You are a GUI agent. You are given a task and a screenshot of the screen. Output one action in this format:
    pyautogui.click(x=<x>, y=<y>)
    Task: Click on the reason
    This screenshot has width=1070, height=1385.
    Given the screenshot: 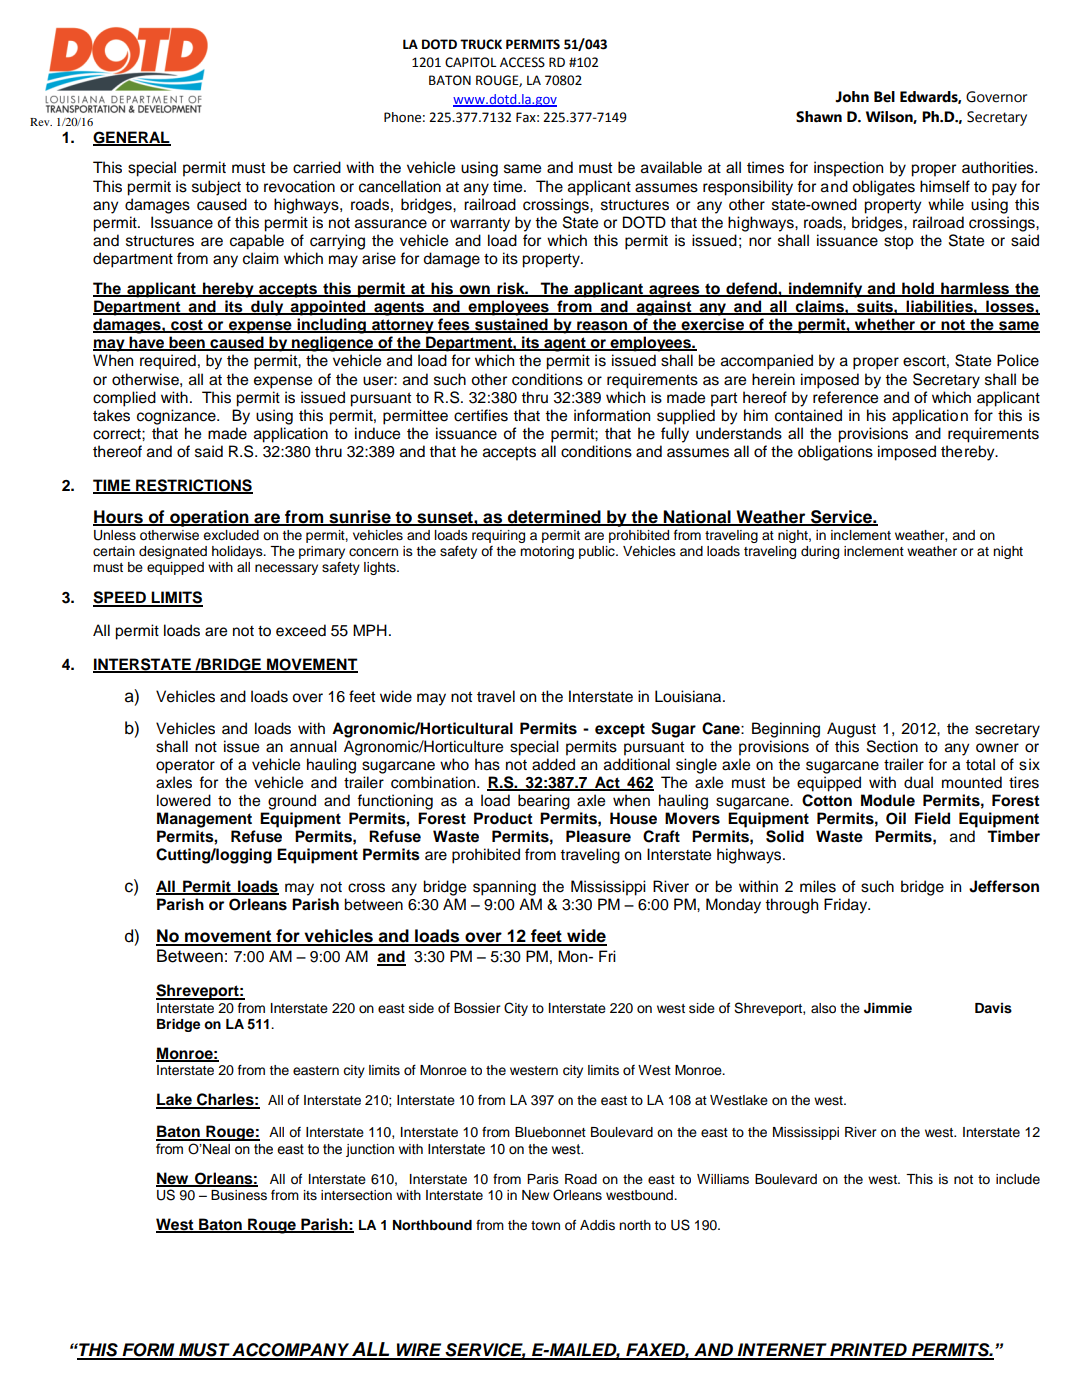 What is the action you would take?
    pyautogui.click(x=602, y=327)
